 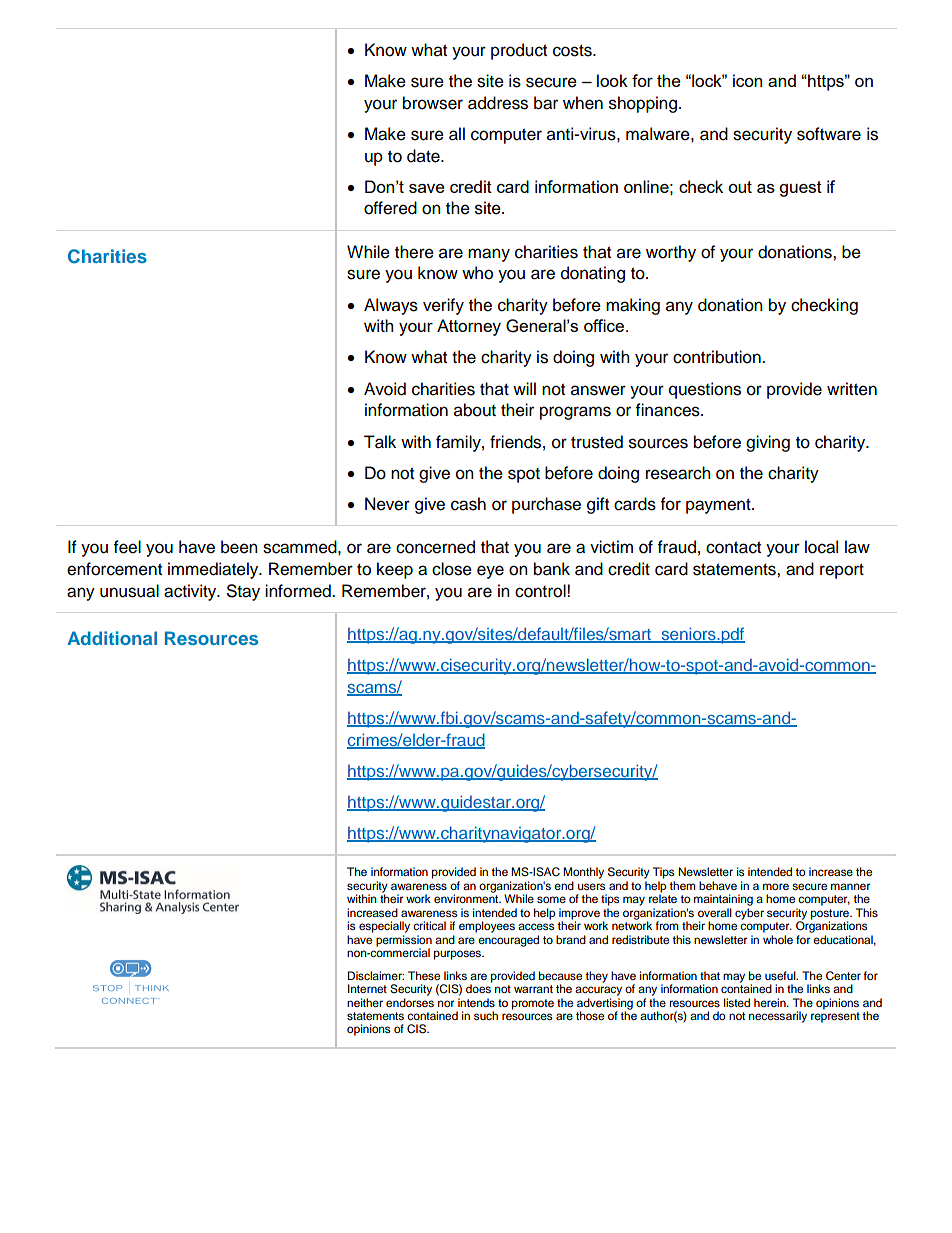 I want to click on Talk, so click(x=380, y=442).
